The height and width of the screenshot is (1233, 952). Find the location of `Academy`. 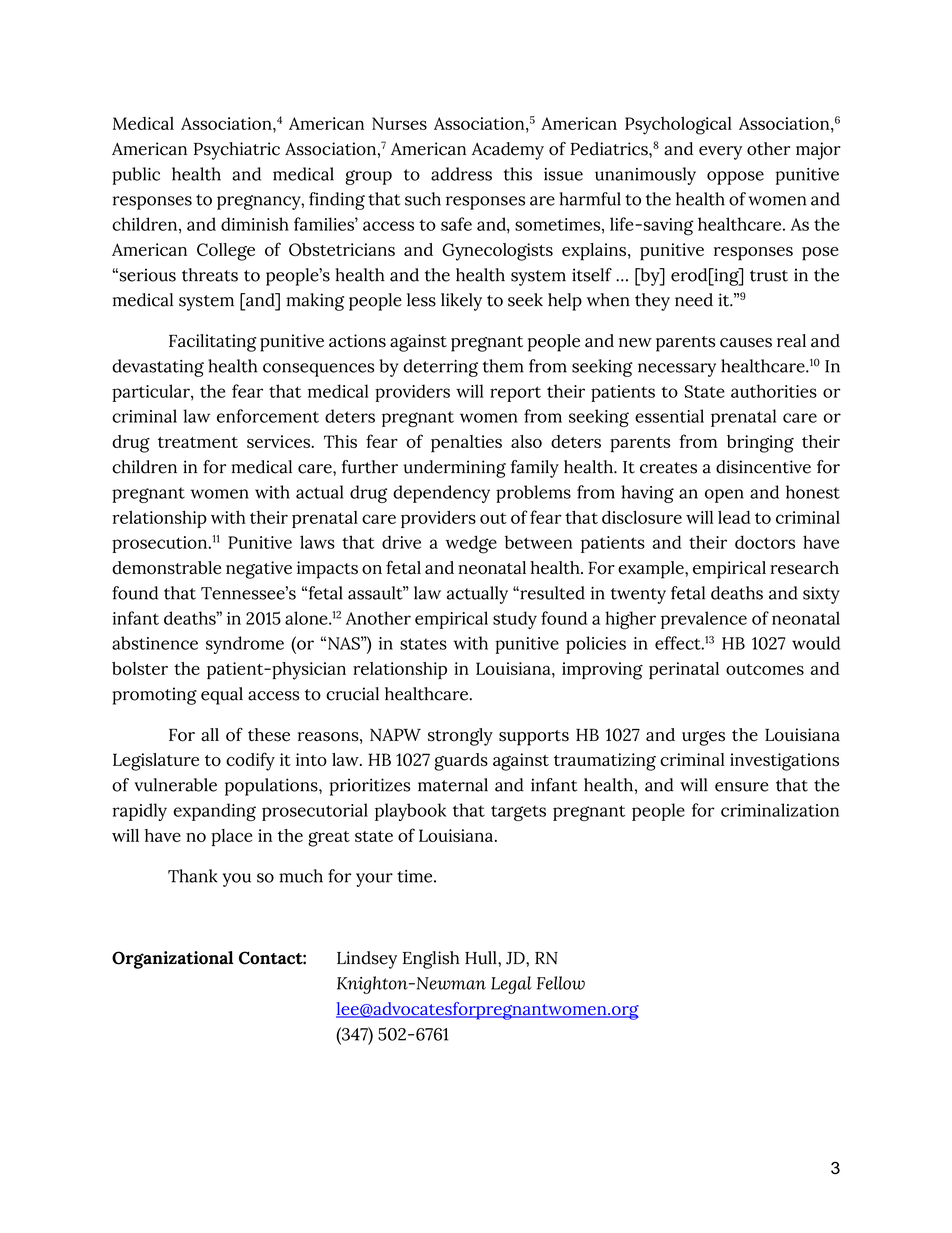

Academy is located at coordinates (508, 151).
